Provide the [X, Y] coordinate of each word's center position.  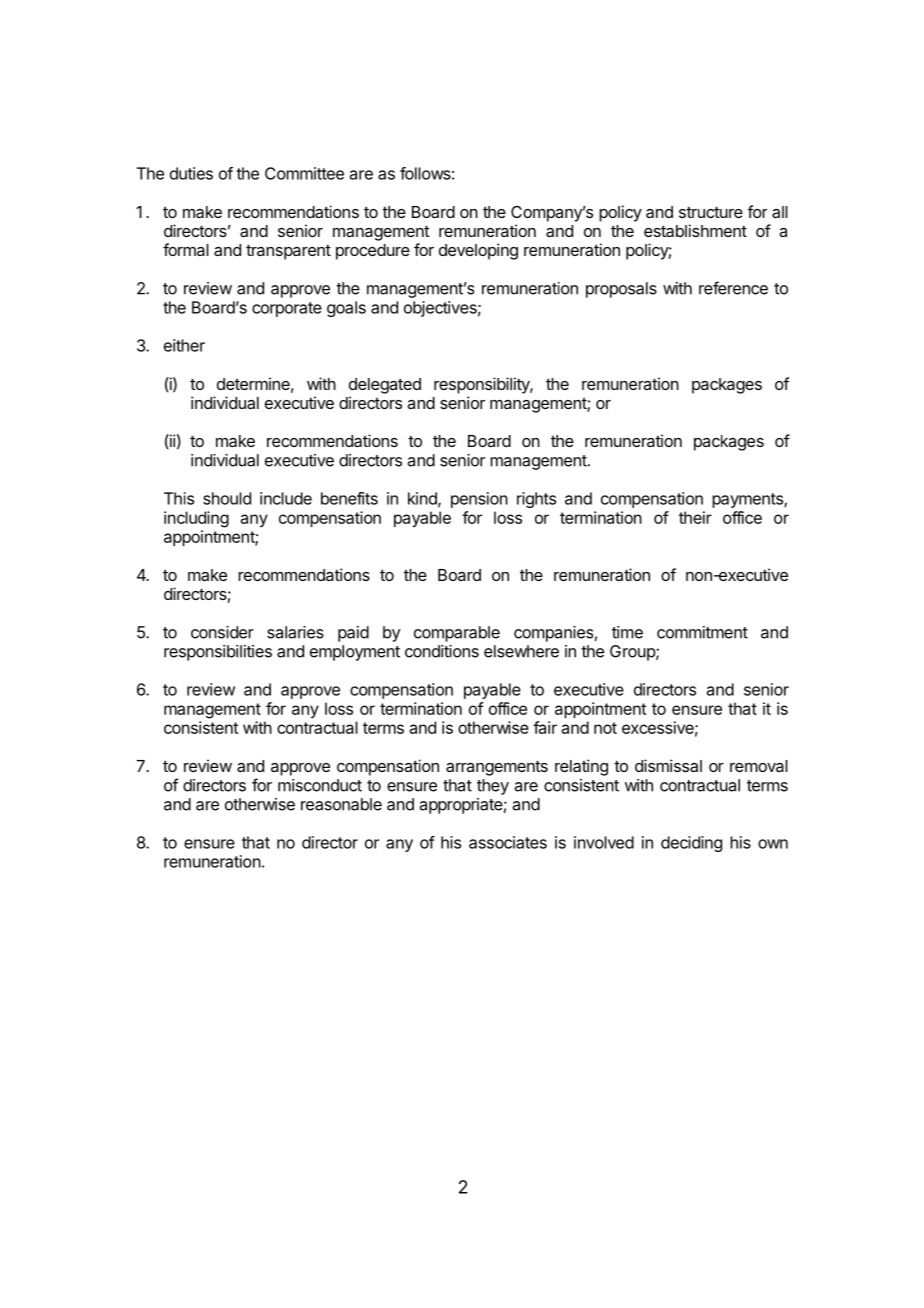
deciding [691, 844]
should [227, 498]
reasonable [341, 804]
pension [479, 500]
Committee [304, 173]
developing [478, 251]
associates [508, 842]
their [695, 517]
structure [711, 212]
